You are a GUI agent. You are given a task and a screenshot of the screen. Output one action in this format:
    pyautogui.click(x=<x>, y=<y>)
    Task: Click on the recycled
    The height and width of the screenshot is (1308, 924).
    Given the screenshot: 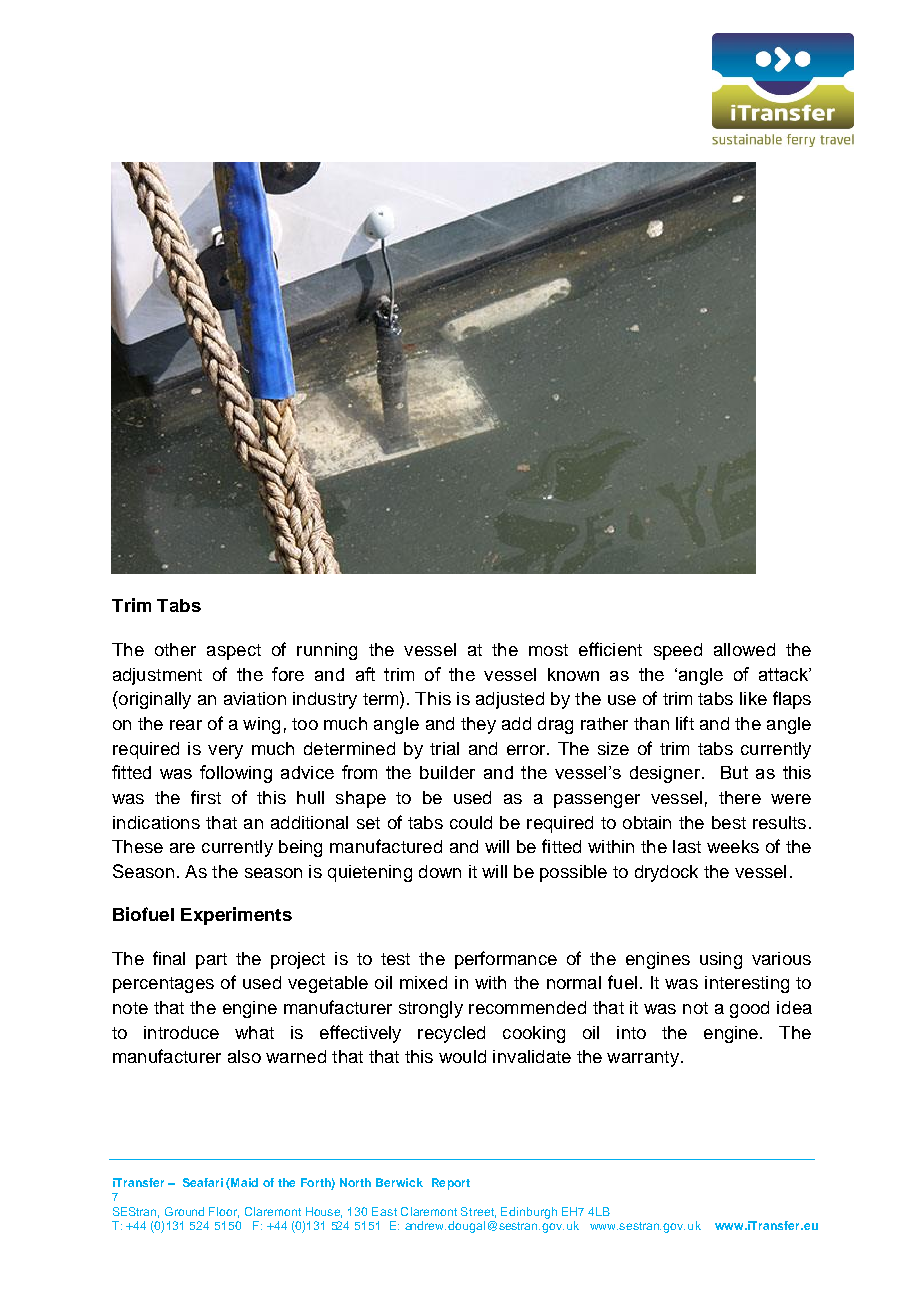 What is the action you would take?
    pyautogui.click(x=451, y=1034)
